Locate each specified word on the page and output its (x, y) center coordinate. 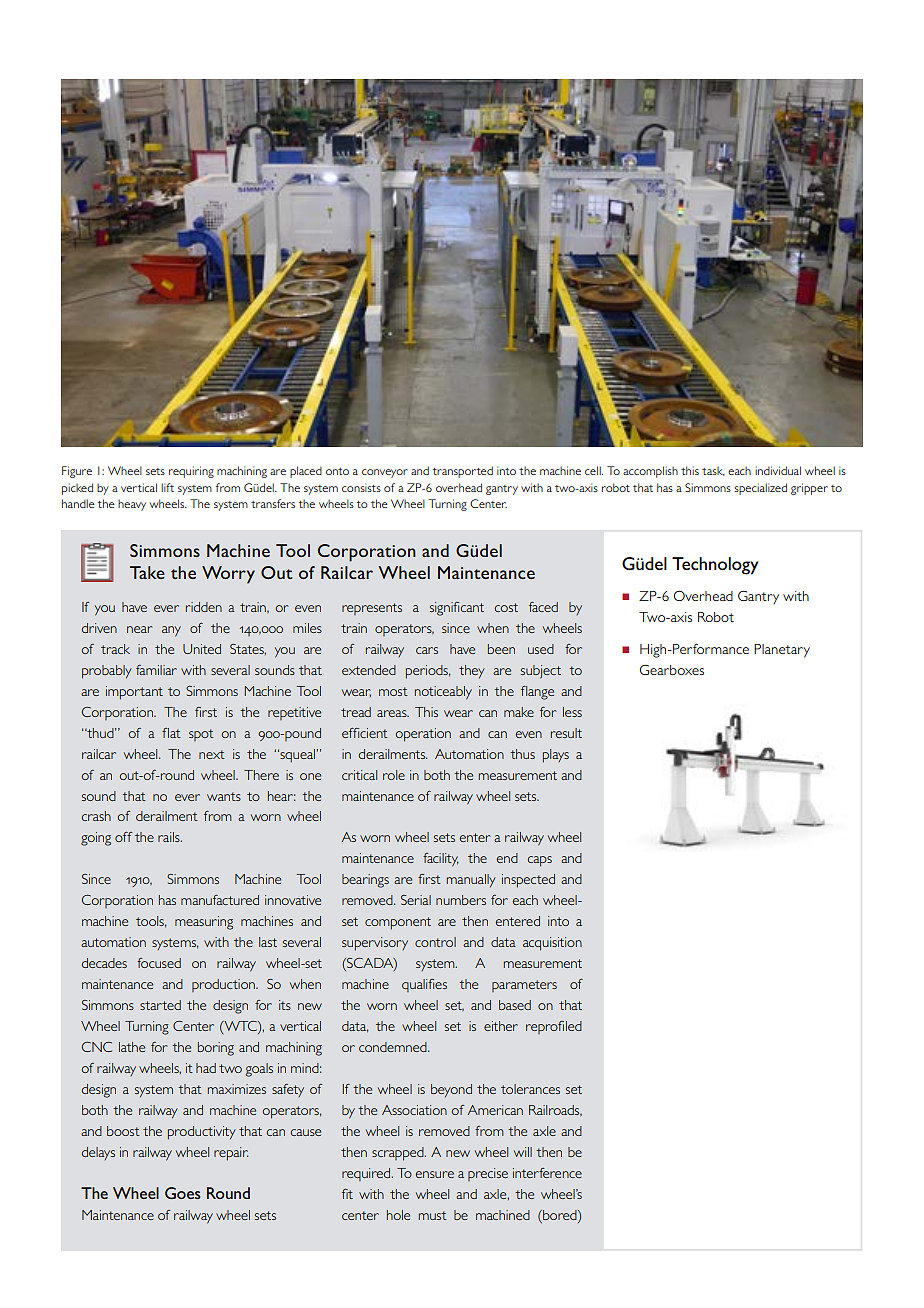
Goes (183, 1193)
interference (547, 1173)
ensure (434, 1174)
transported (463, 472)
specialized (760, 489)
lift (167, 487)
